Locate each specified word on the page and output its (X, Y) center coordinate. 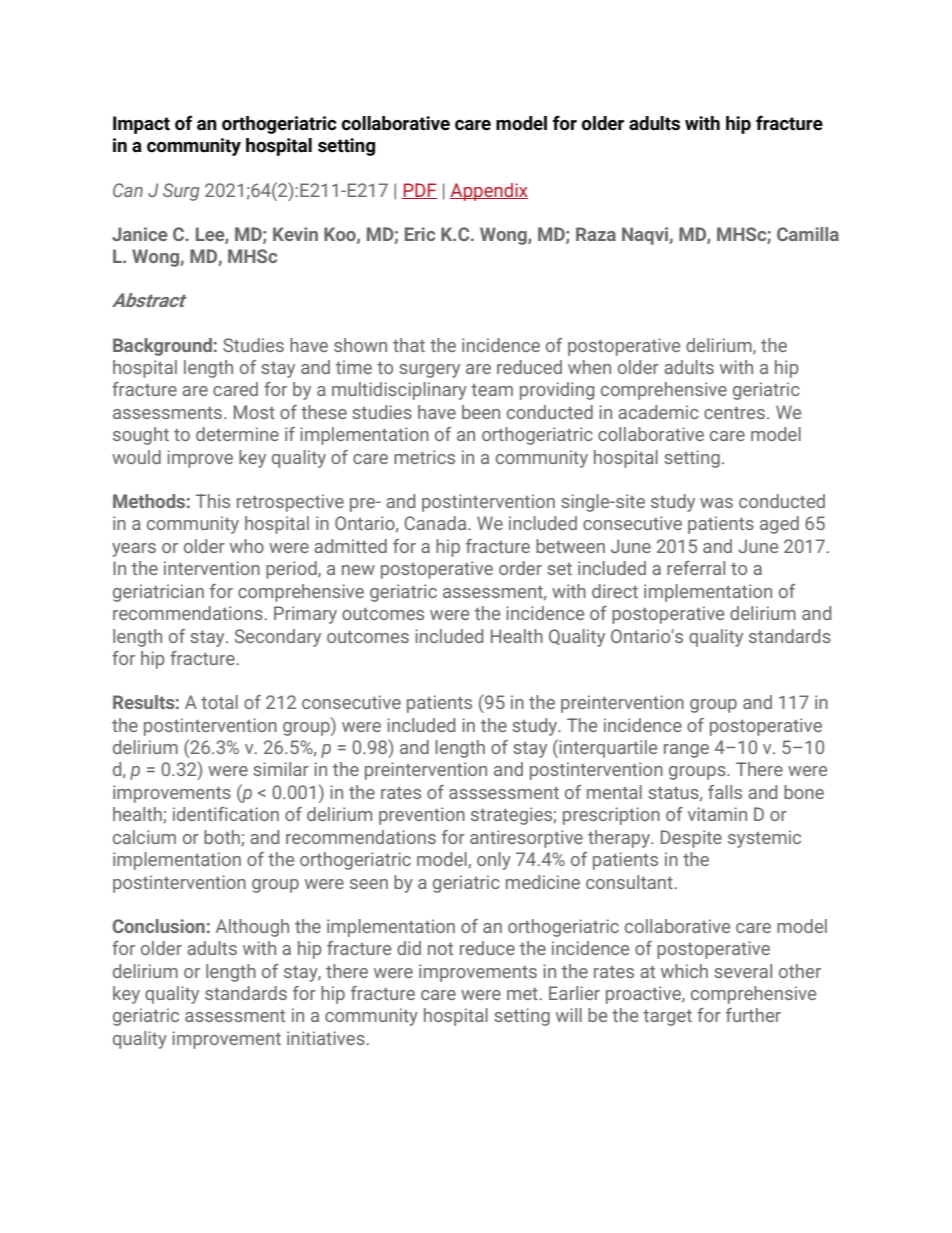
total (219, 702)
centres (734, 413)
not (440, 949)
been (481, 412)
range (686, 751)
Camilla (808, 234)
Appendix (489, 192)
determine (237, 434)
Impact (141, 125)
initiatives (327, 1038)
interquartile (607, 748)
